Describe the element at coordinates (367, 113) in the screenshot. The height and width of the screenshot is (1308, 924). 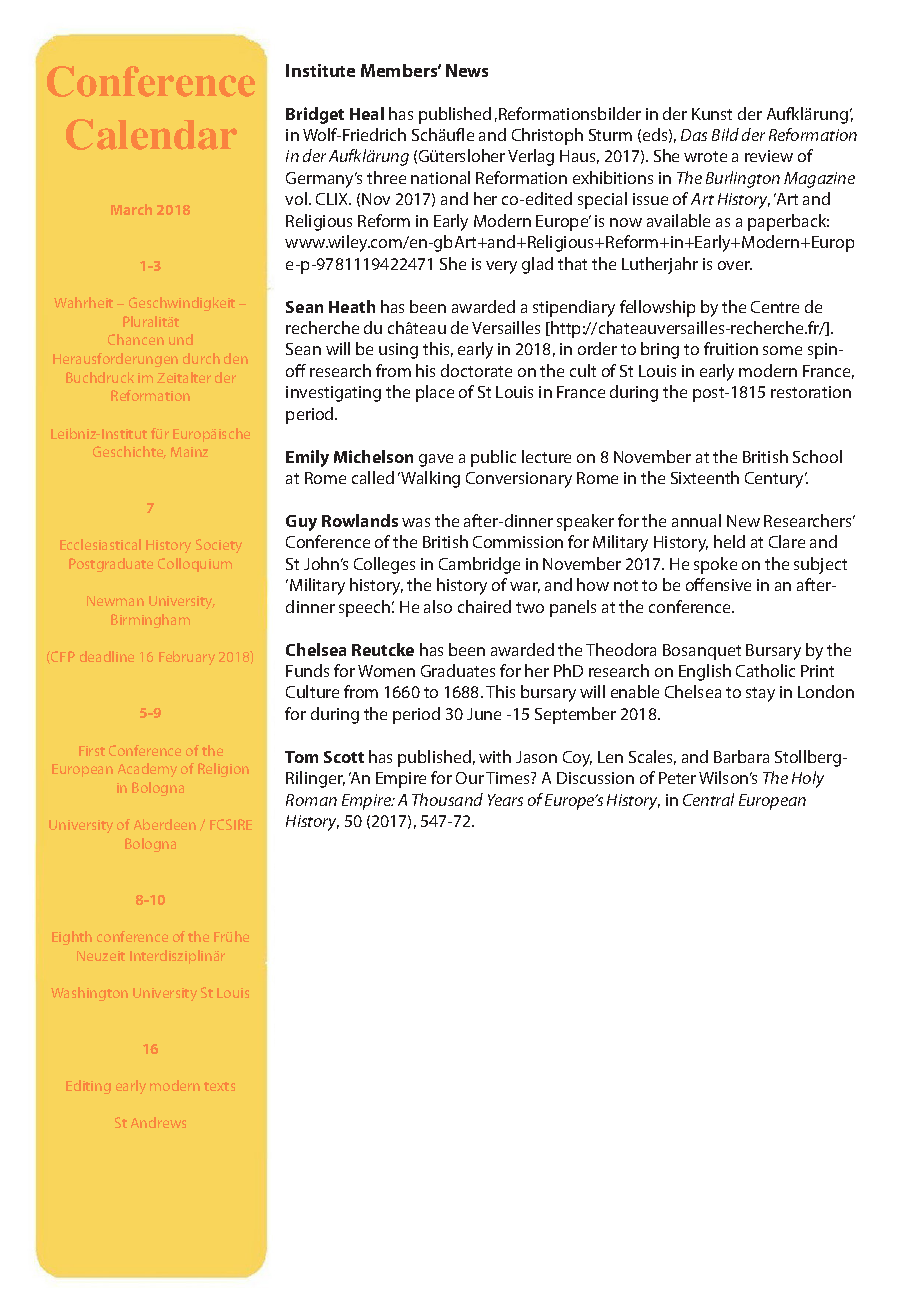
I see `Heal` at that location.
